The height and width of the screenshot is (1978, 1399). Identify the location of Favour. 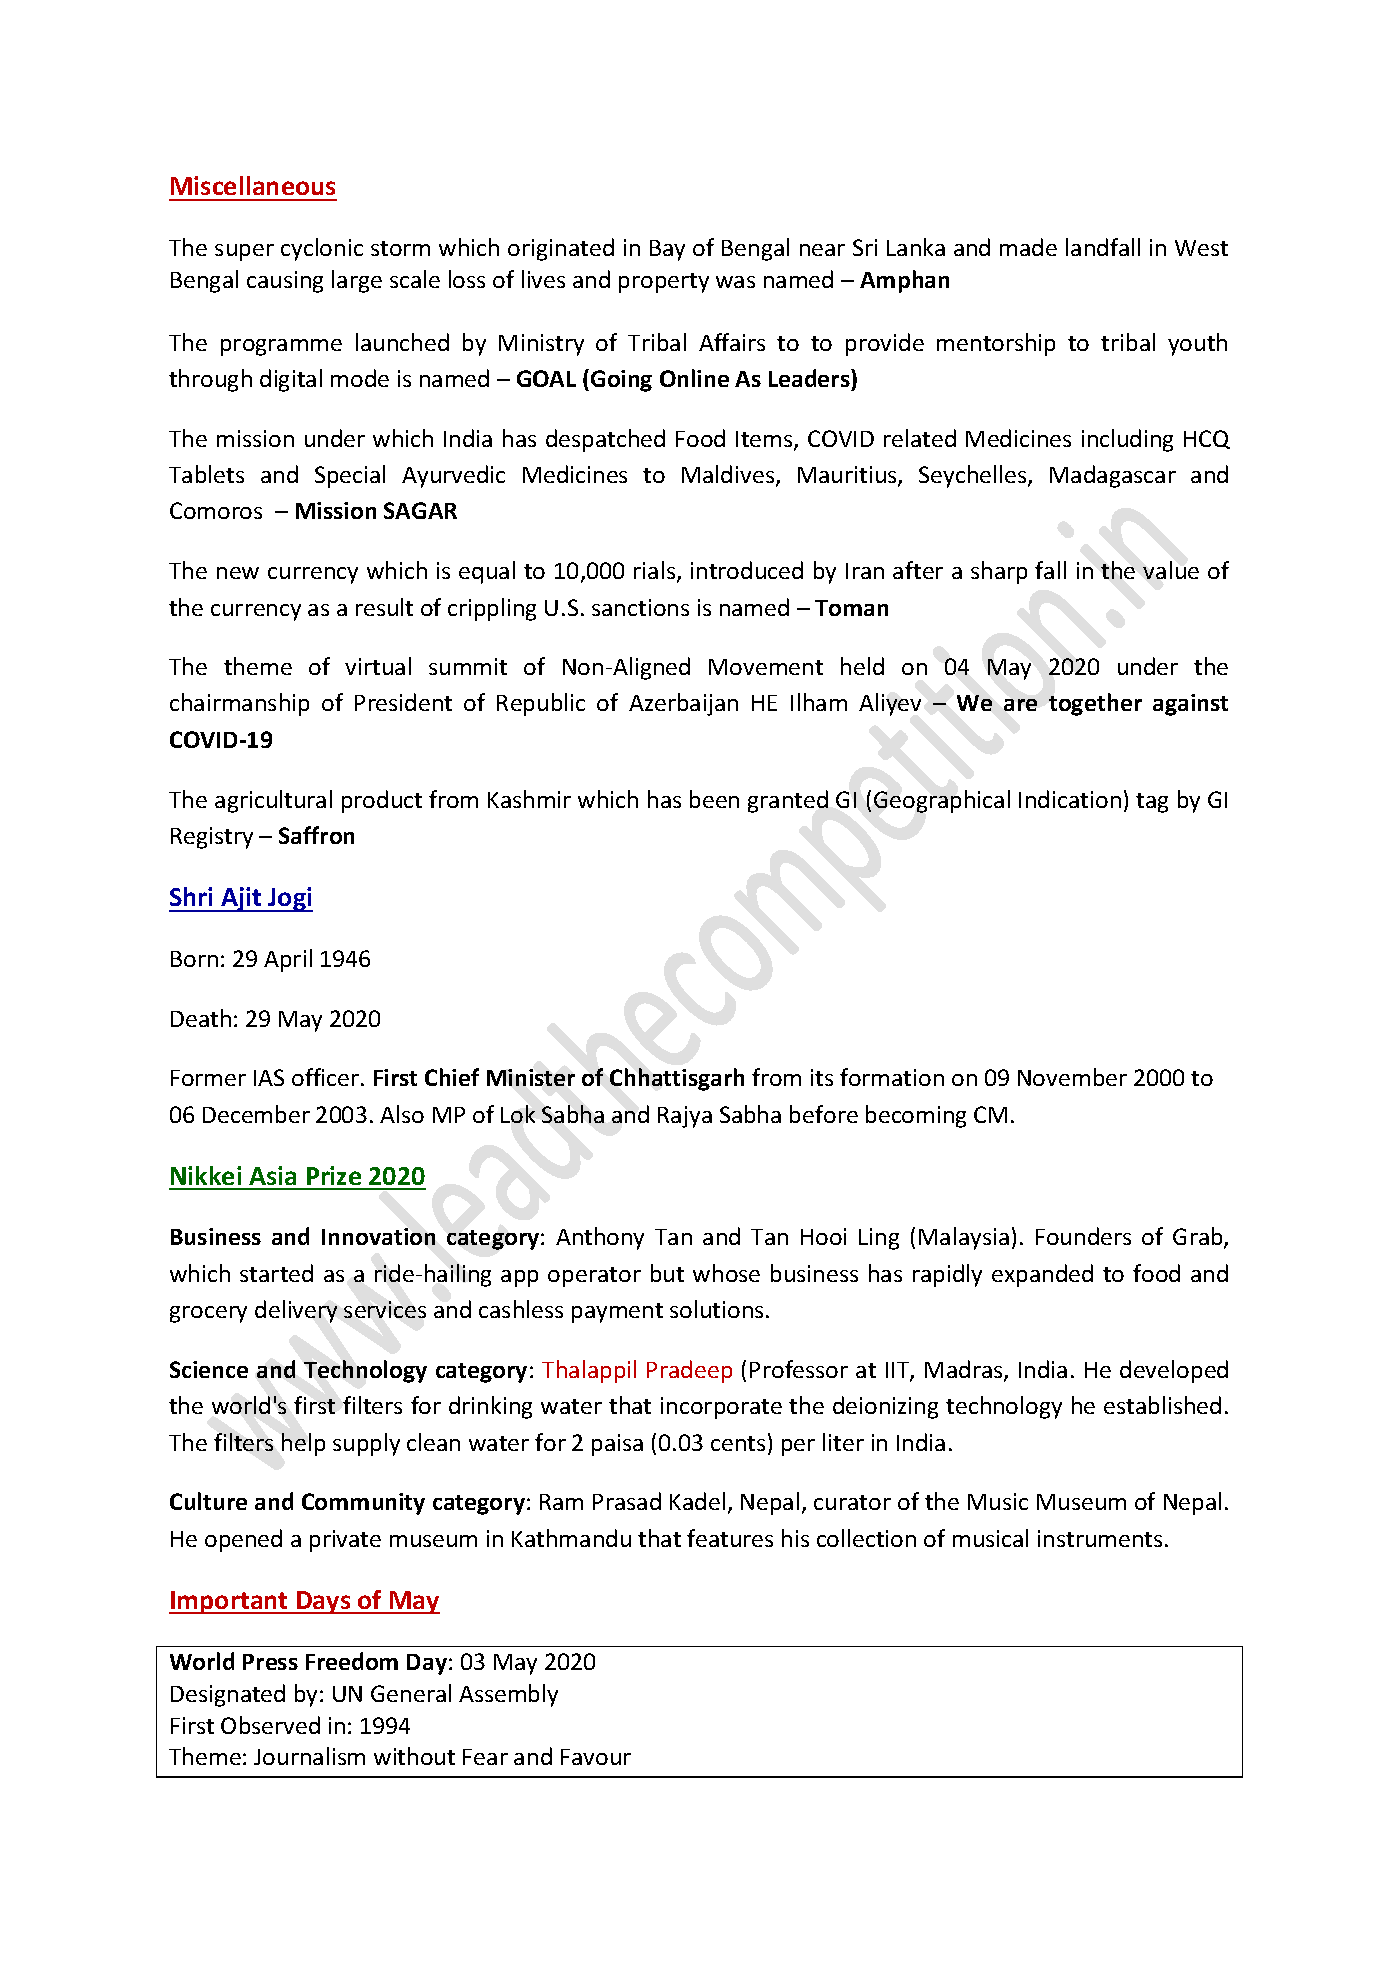
(596, 1757).
